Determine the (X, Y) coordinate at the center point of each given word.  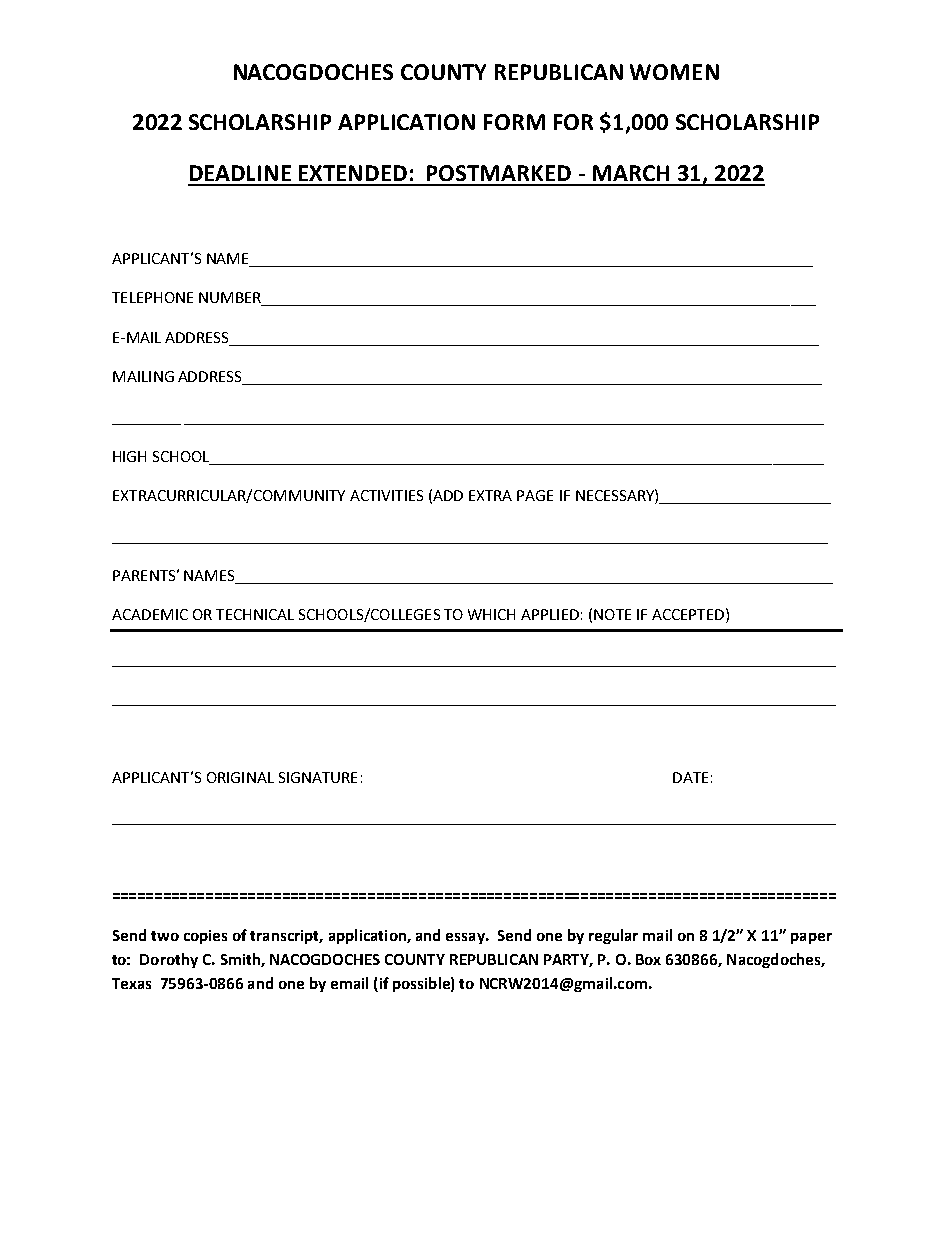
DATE (690, 777)
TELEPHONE (152, 297)
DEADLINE (240, 173)
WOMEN (674, 72)
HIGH (129, 456)
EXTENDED (353, 173)
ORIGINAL (240, 777)
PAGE (535, 495)
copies (205, 937)
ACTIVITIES (386, 495)
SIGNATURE (318, 777)
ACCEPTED (688, 614)
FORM (514, 122)
